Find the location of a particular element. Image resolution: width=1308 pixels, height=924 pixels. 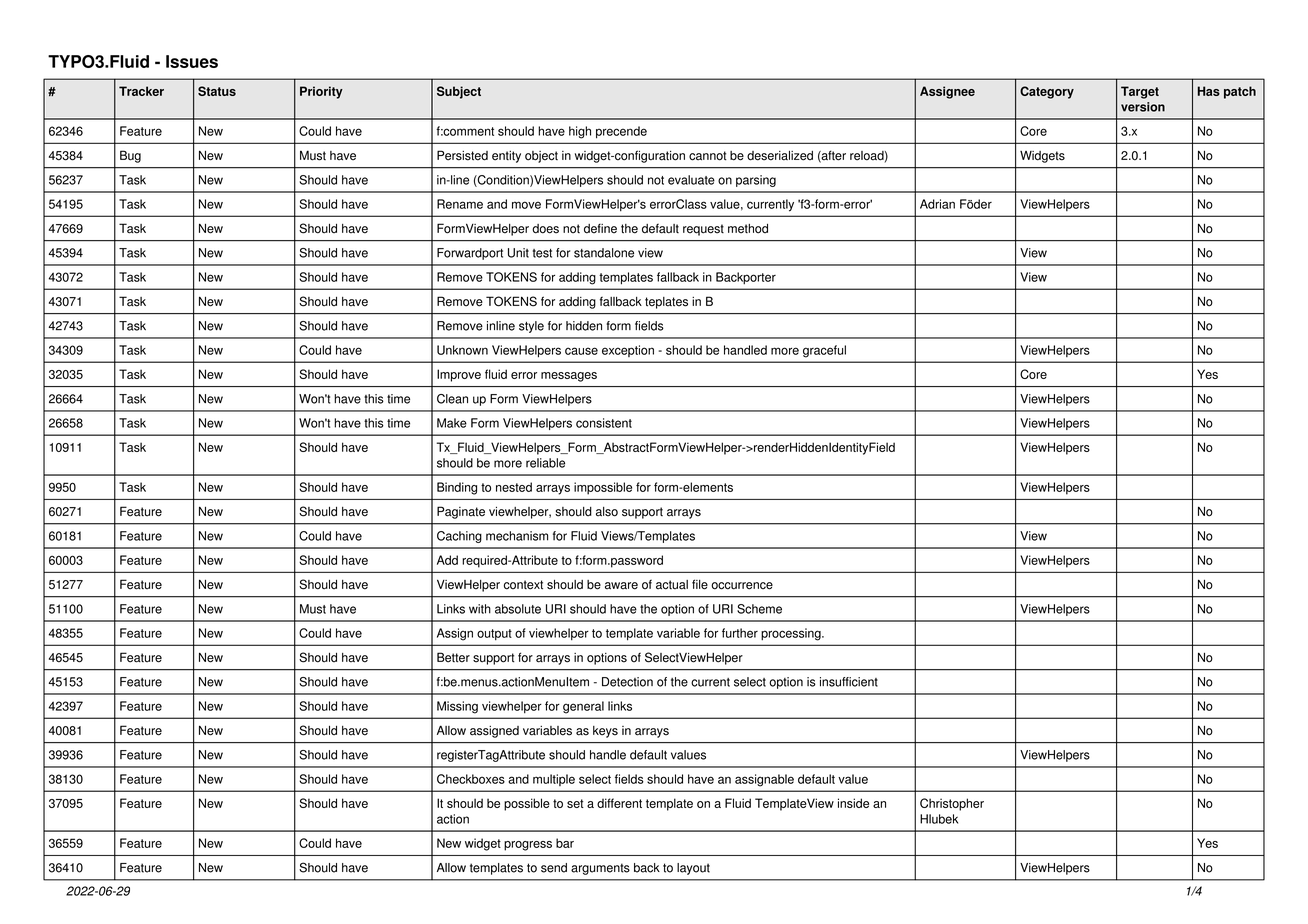

progress is located at coordinates (528, 846).
